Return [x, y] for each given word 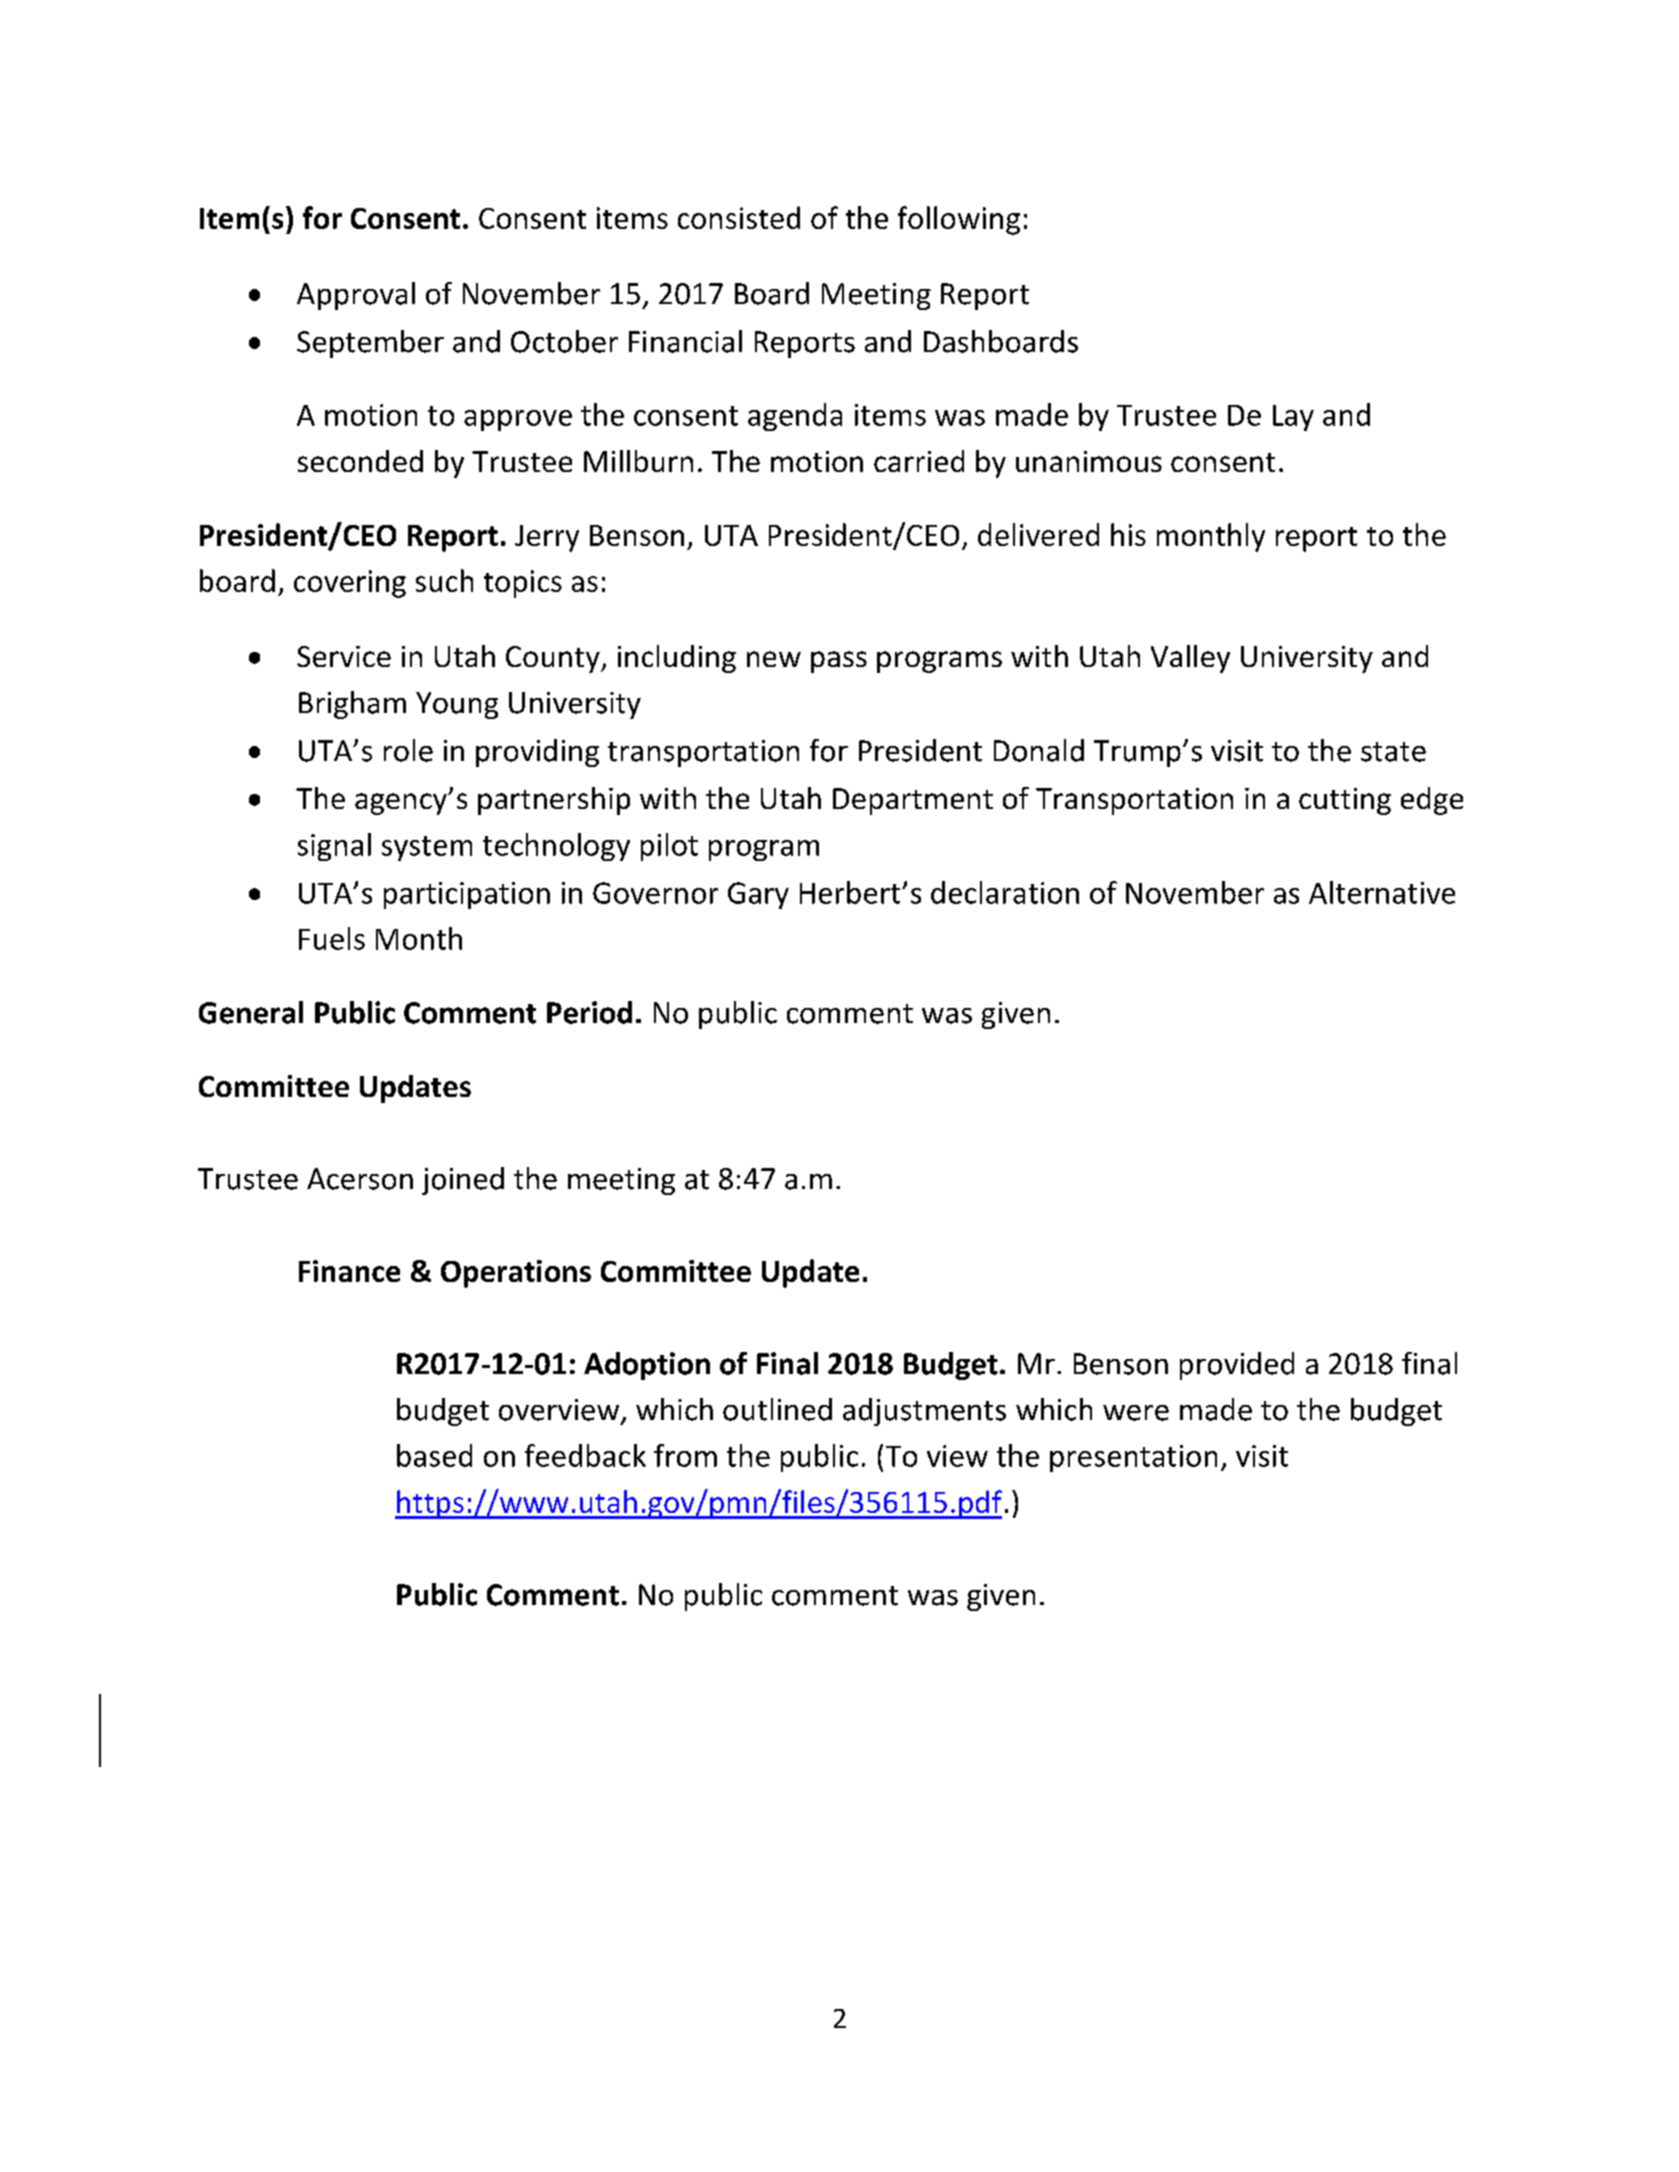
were [1136, 1413]
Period [589, 1012]
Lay [1293, 418]
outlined [777, 1409]
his [1128, 534]
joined [463, 1181]
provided [1237, 1366]
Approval [356, 296]
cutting [1345, 801]
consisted [739, 217]
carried [919, 461]
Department [913, 801]
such [444, 580]
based [434, 1455]
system [427, 848]
